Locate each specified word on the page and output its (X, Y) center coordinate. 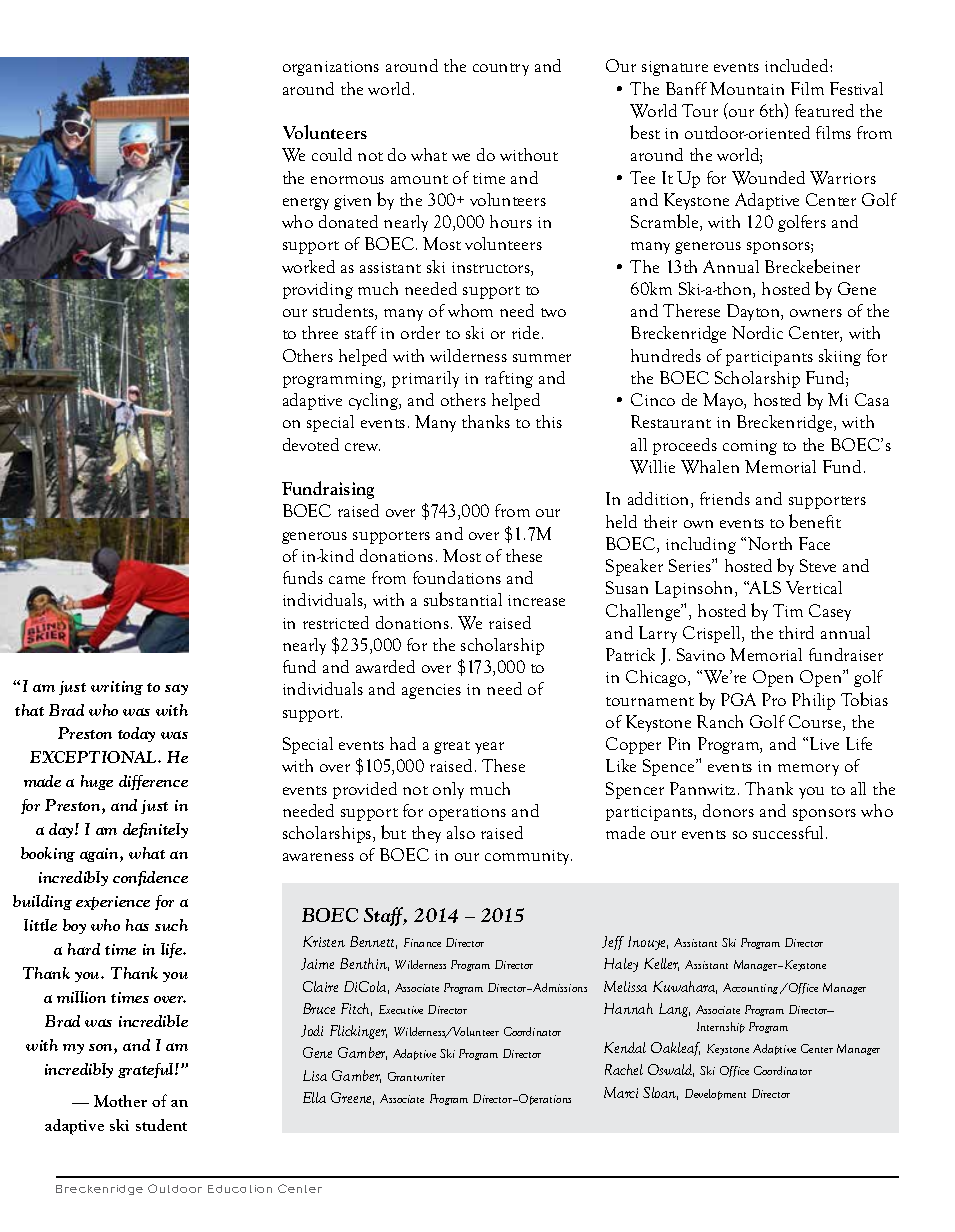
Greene (352, 1098)
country (501, 69)
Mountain (747, 88)
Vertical (814, 587)
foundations (457, 577)
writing (117, 688)
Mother (120, 1101)
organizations (331, 68)
